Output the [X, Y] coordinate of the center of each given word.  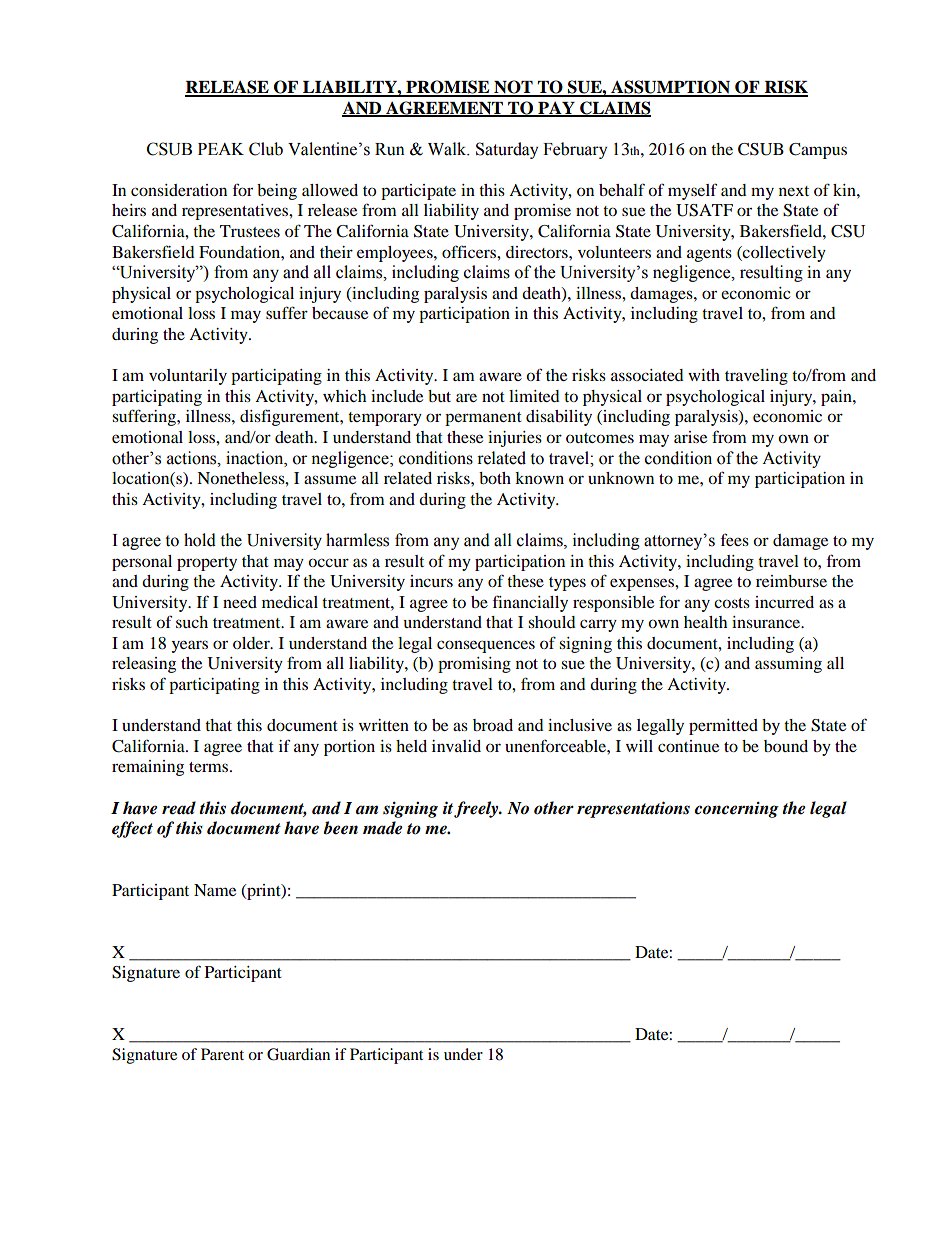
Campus [818, 151]
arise [690, 437]
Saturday [507, 150]
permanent [483, 419]
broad [493, 725]
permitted [723, 727]
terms [210, 767]
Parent [222, 1054]
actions [193, 458]
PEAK [221, 149]
